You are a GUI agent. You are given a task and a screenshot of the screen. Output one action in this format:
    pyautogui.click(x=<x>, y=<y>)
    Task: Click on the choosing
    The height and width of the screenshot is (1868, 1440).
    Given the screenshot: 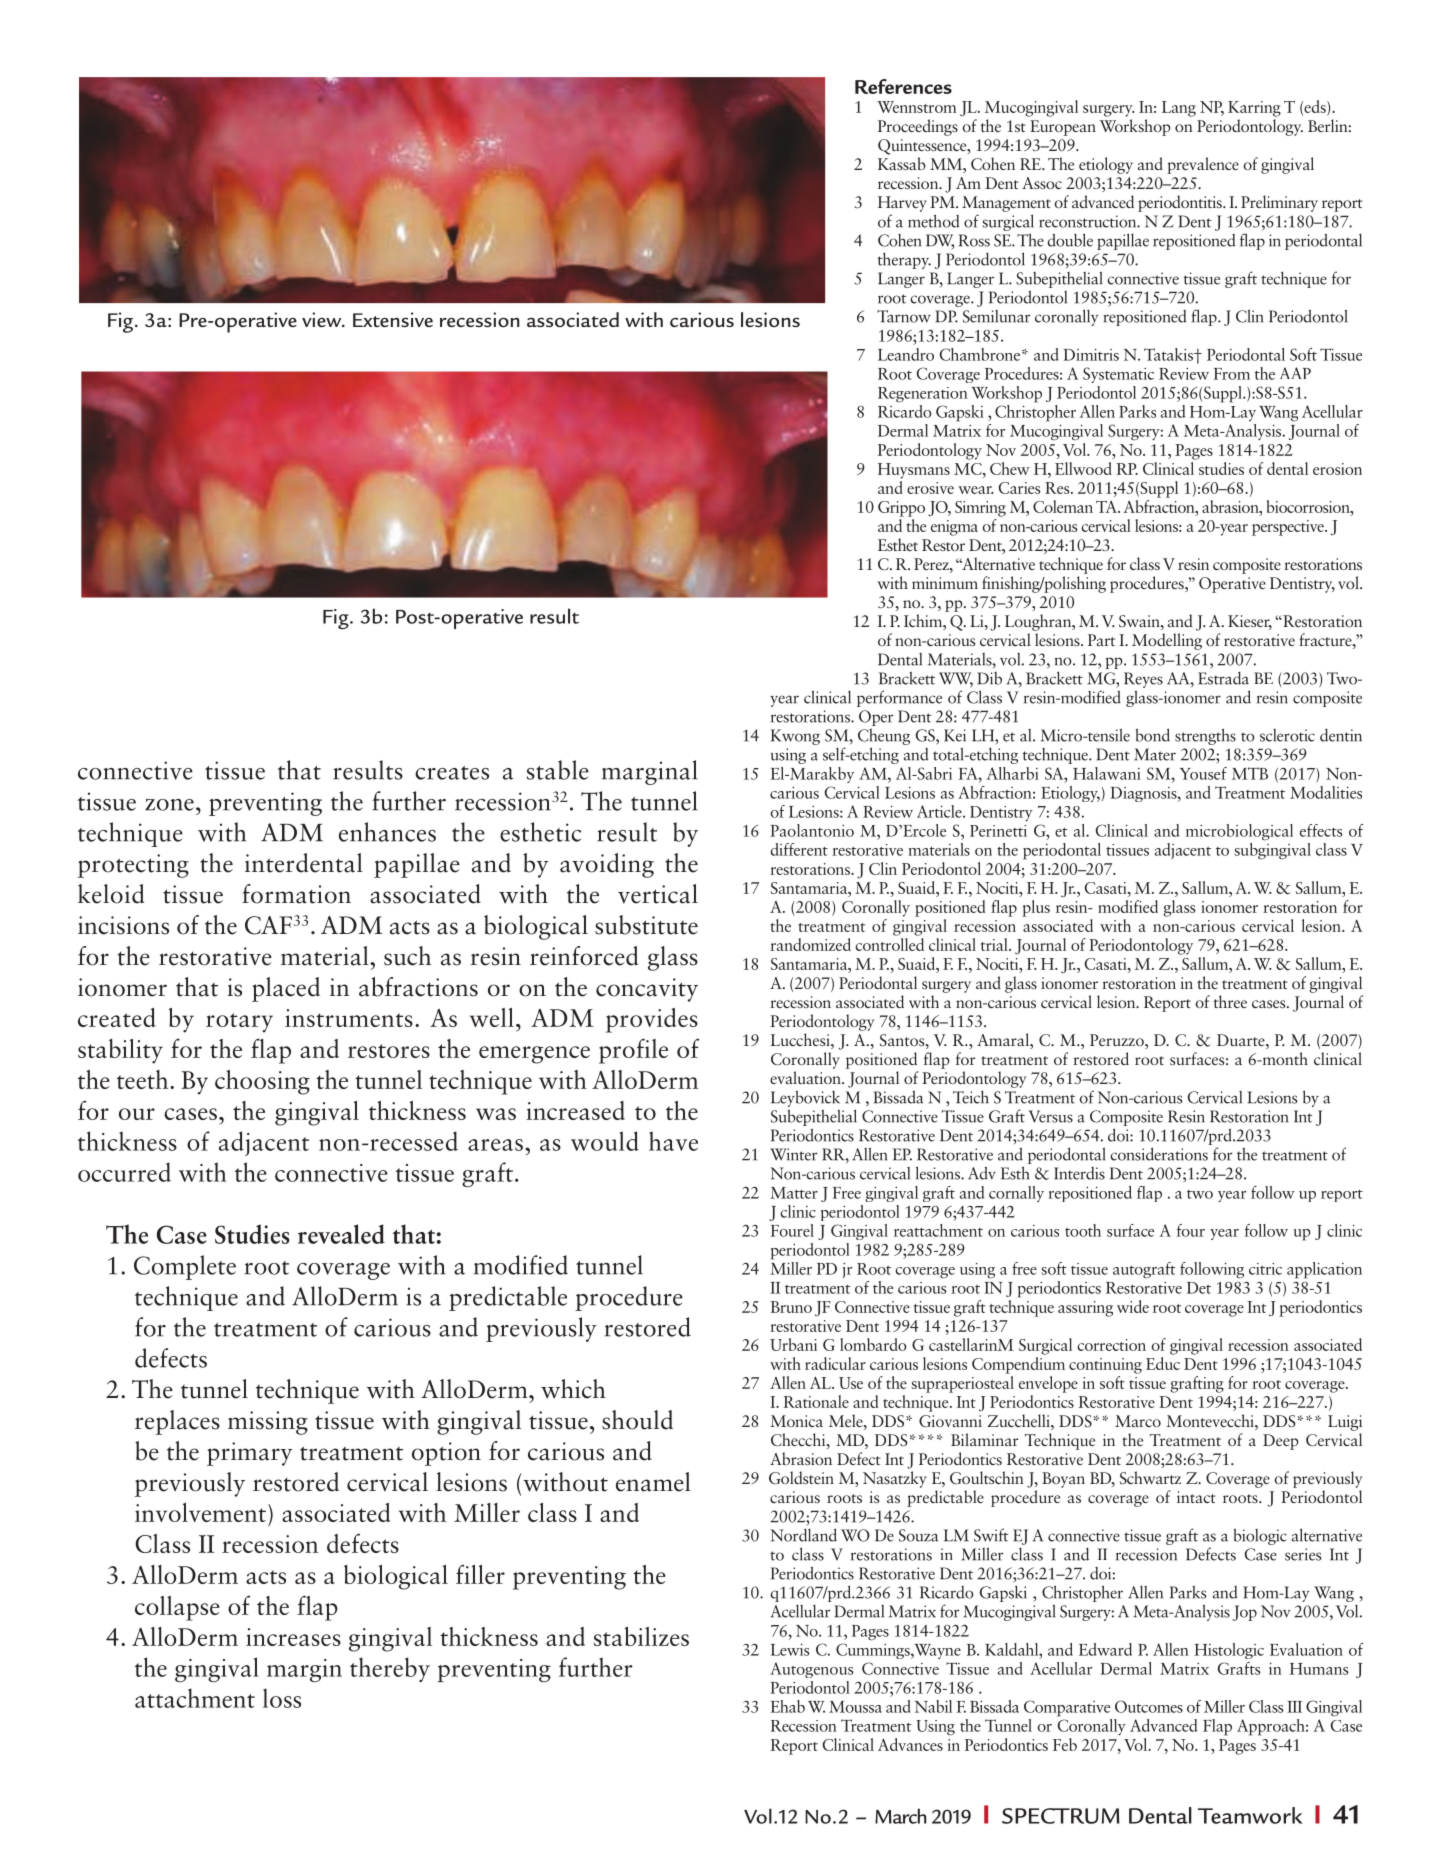 What is the action you would take?
    pyautogui.click(x=262, y=1082)
